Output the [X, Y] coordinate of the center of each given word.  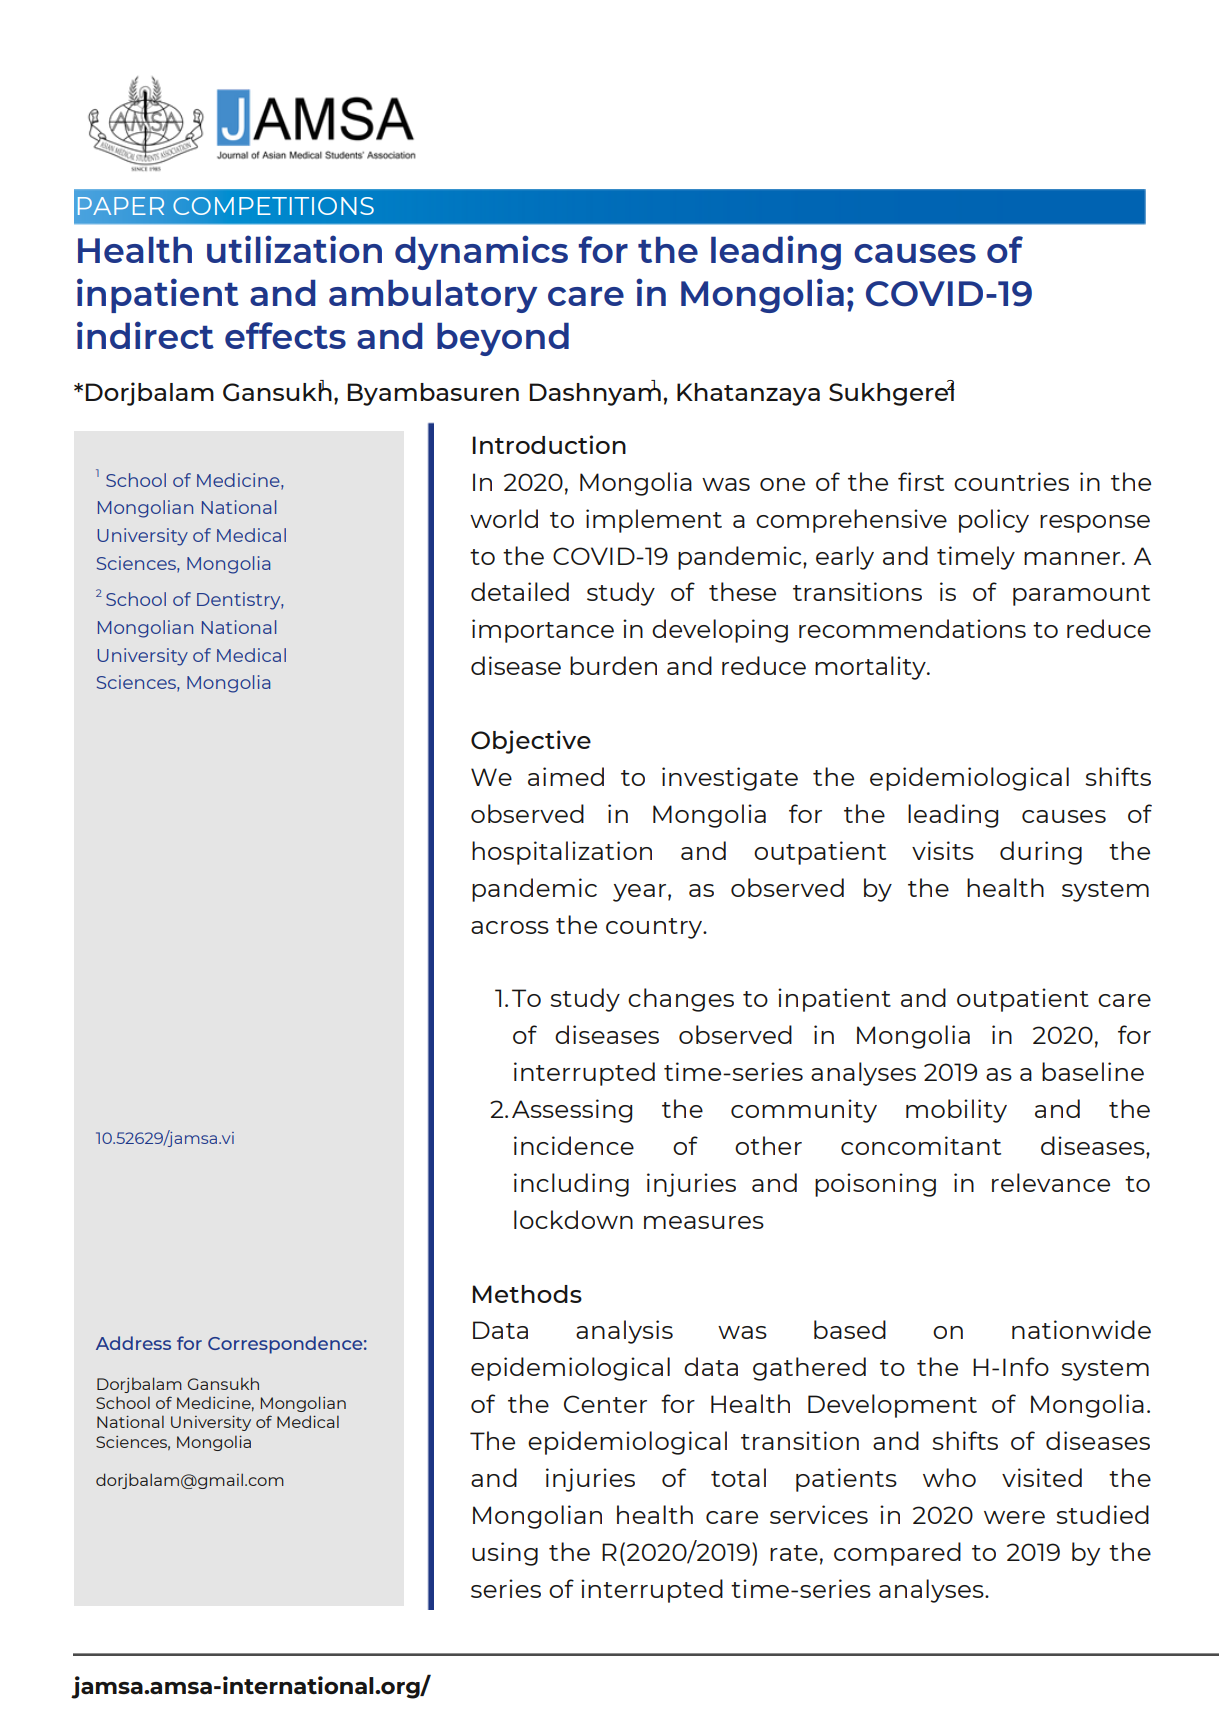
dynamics [481, 252]
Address [133, 1343]
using [505, 1554]
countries [1011, 481]
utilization [294, 249]
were [1014, 1517]
